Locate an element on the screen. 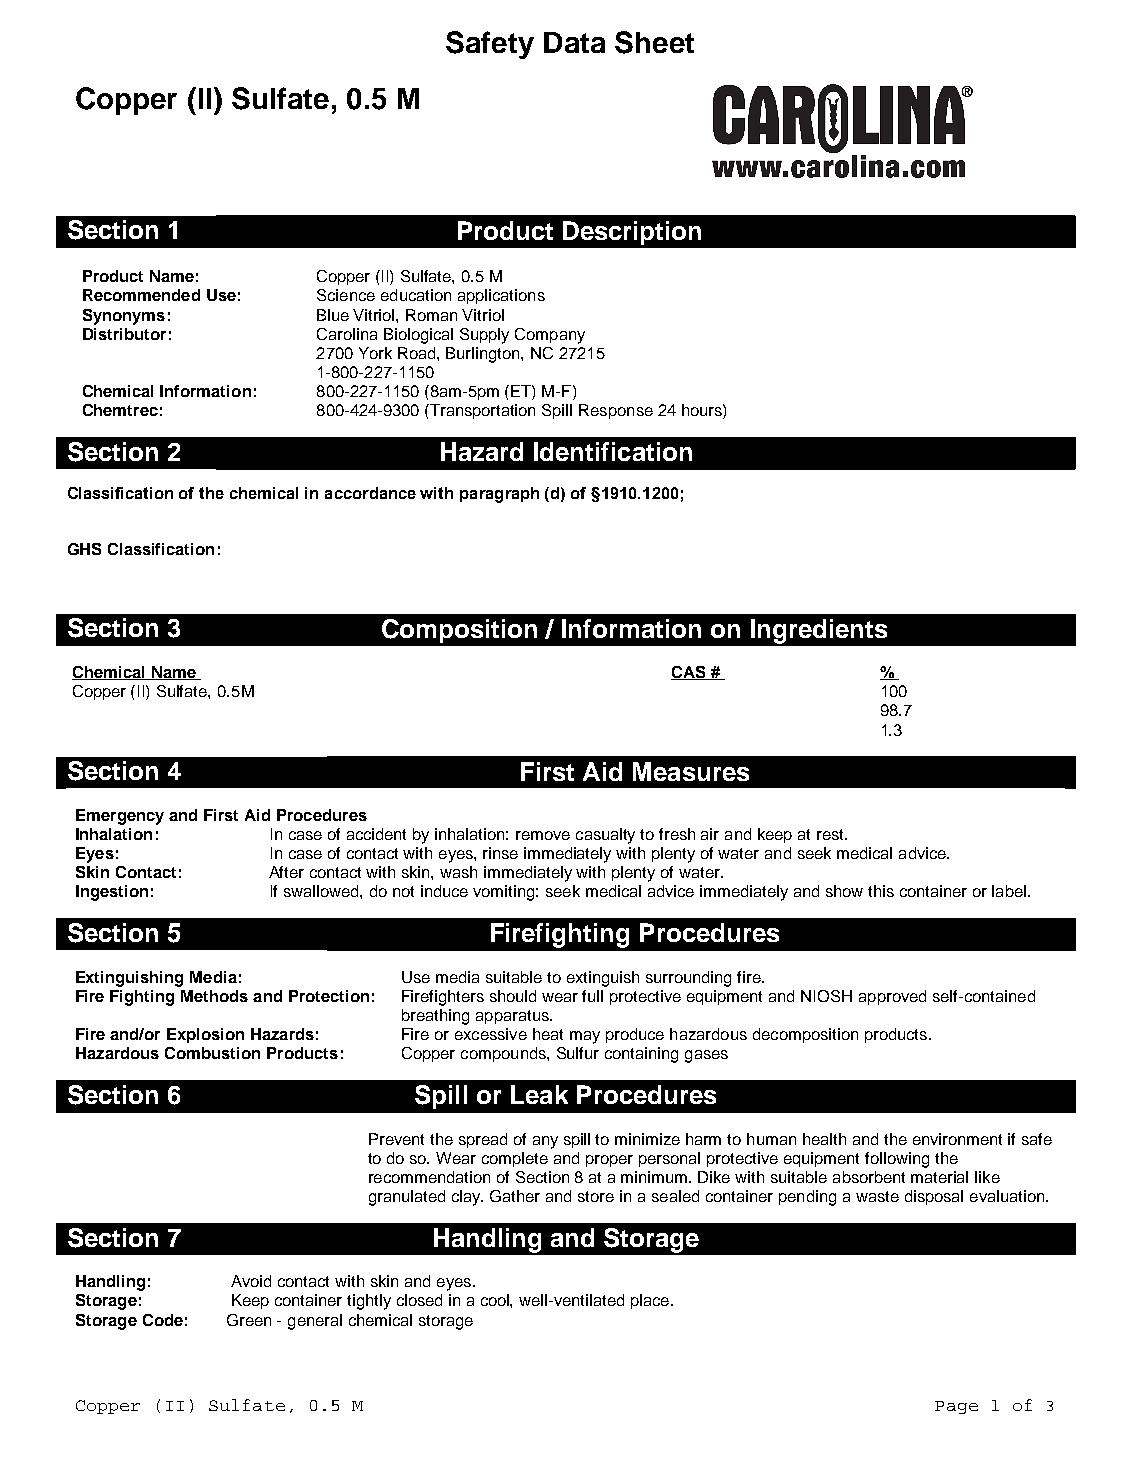  Distributor is located at coordinates (124, 334).
